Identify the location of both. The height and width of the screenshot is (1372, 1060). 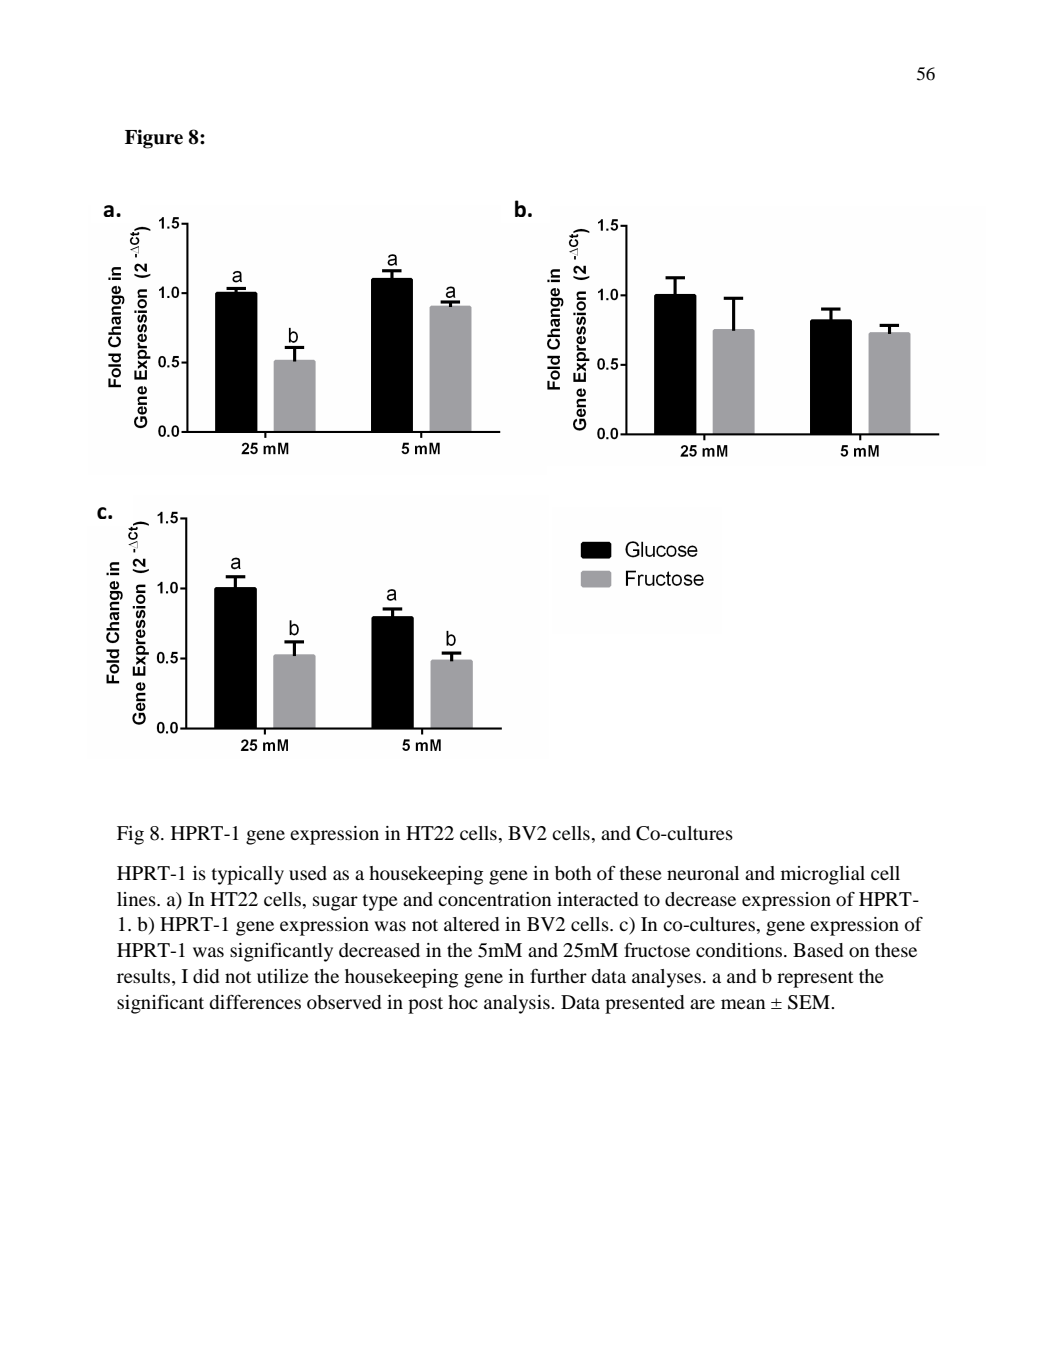
(573, 873).
